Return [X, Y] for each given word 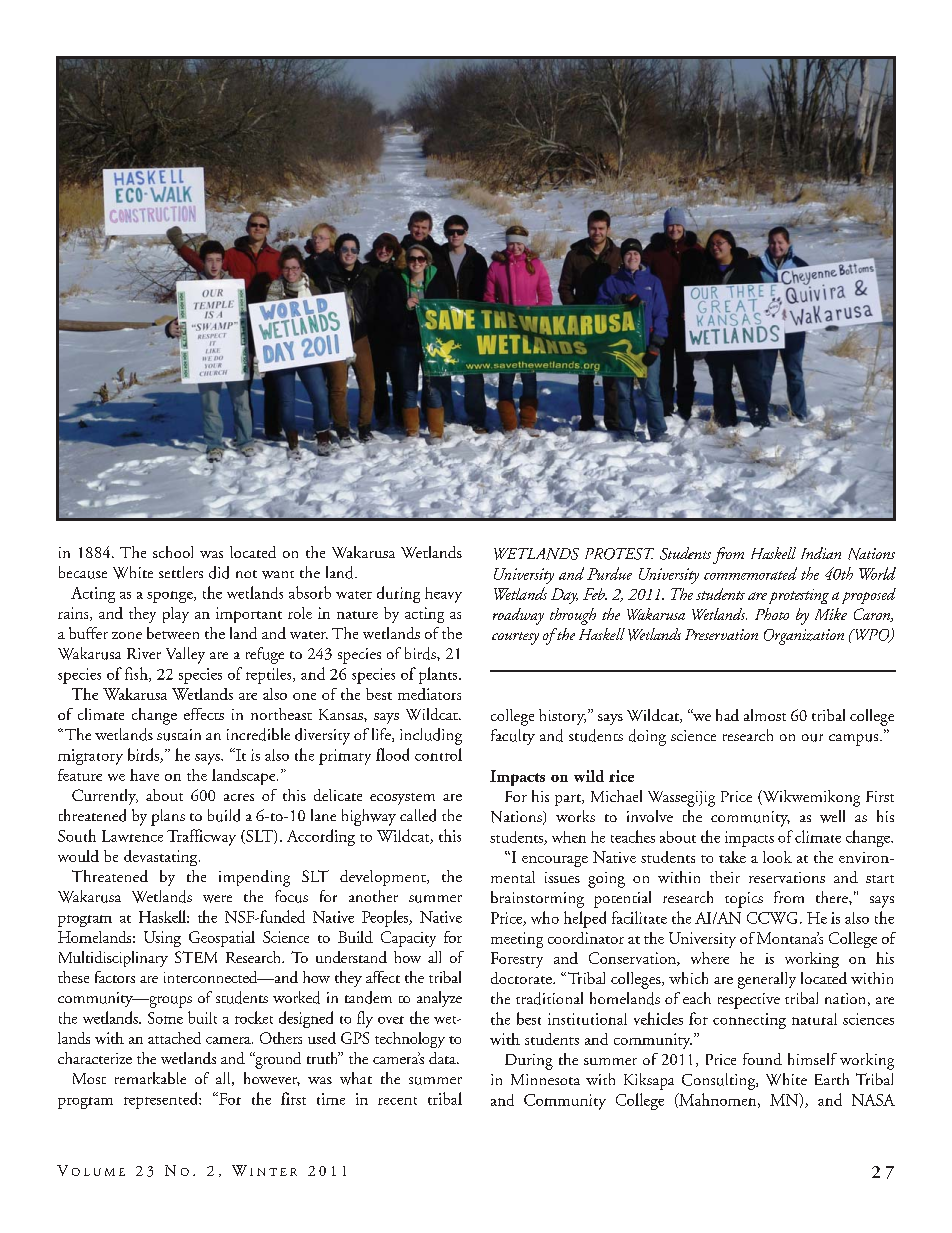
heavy [443, 595]
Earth [832, 1079]
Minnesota [545, 1079]
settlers [181, 572]
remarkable [150, 1078]
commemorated [750, 573]
